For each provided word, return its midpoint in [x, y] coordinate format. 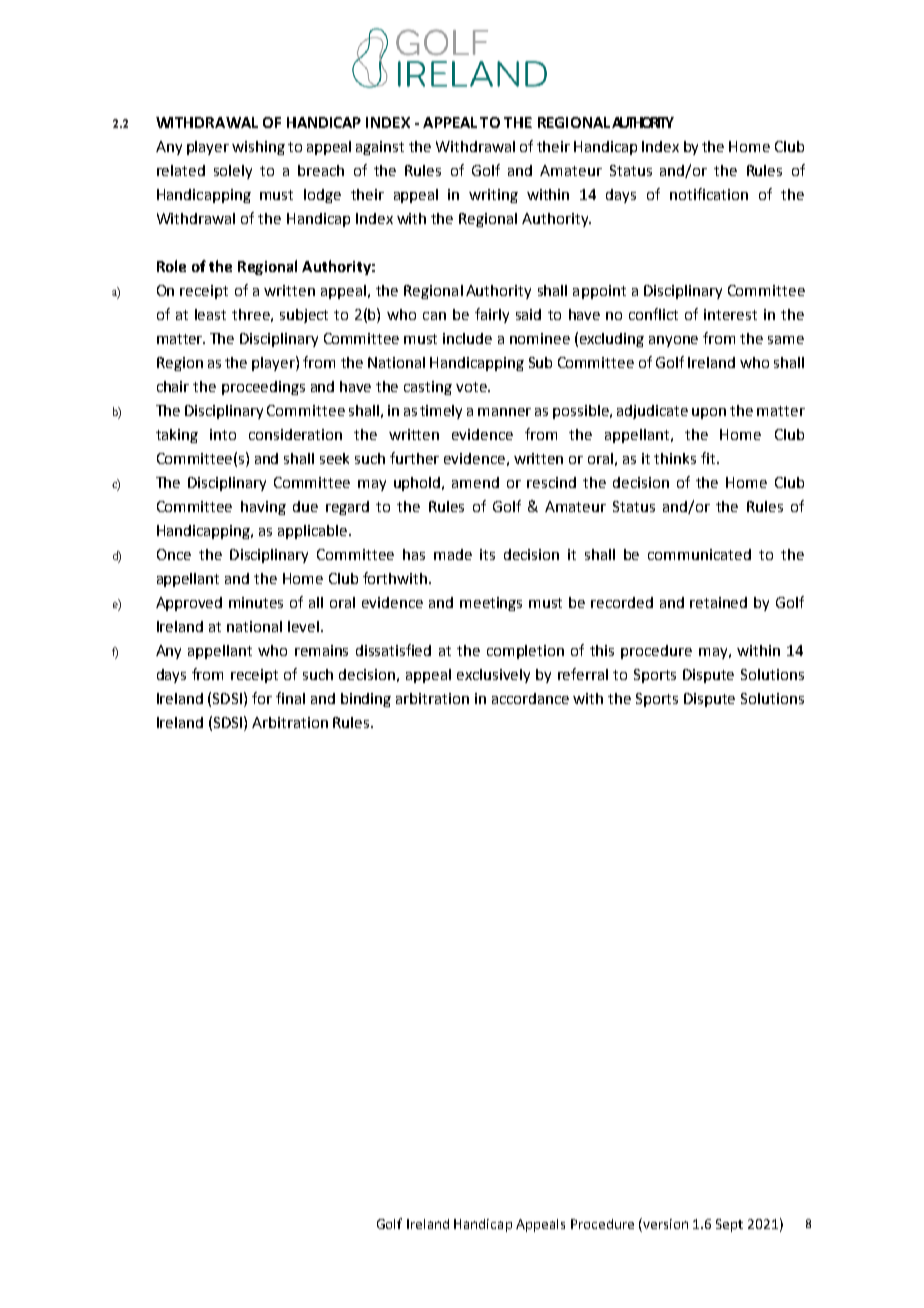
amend [475, 482]
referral [583, 674]
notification [709, 194]
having [263, 508]
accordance [530, 698]
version [664, 1225]
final [290, 698]
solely [233, 172]
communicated [699, 554]
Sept [729, 1225]
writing [493, 196]
